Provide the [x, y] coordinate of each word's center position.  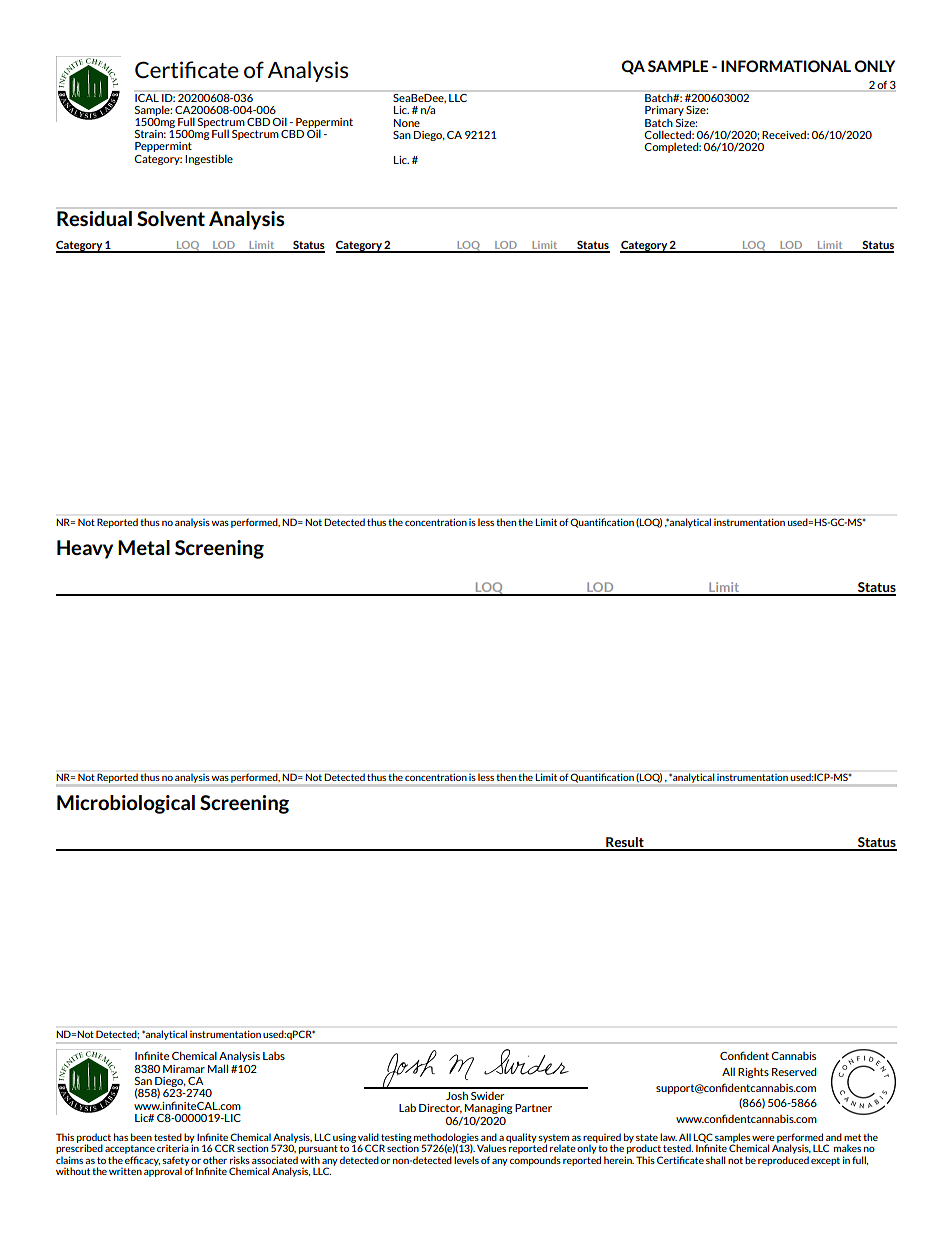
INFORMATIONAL [786, 66]
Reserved [794, 1071]
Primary [664, 111]
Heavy [85, 549]
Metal [144, 547]
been [141, 1137]
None [407, 123]
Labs [274, 1056]
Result [625, 843]
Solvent [171, 218]
